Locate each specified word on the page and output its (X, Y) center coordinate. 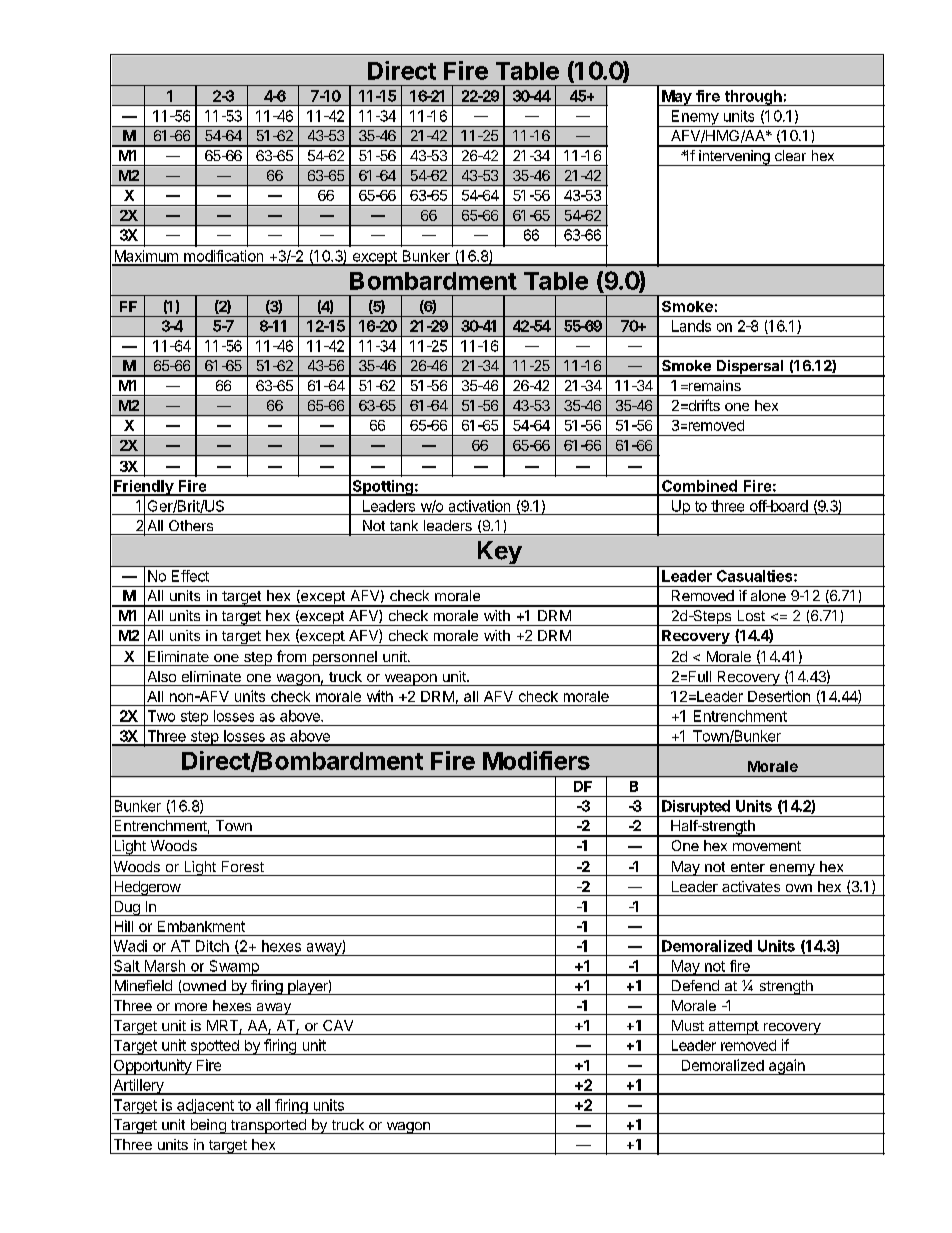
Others (191, 525)
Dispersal (750, 368)
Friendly (143, 489)
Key (498, 554)
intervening (734, 158)
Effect (190, 576)
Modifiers (536, 760)
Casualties (754, 576)
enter (748, 867)
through (753, 98)
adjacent (206, 1106)
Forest (243, 866)
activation (479, 506)
